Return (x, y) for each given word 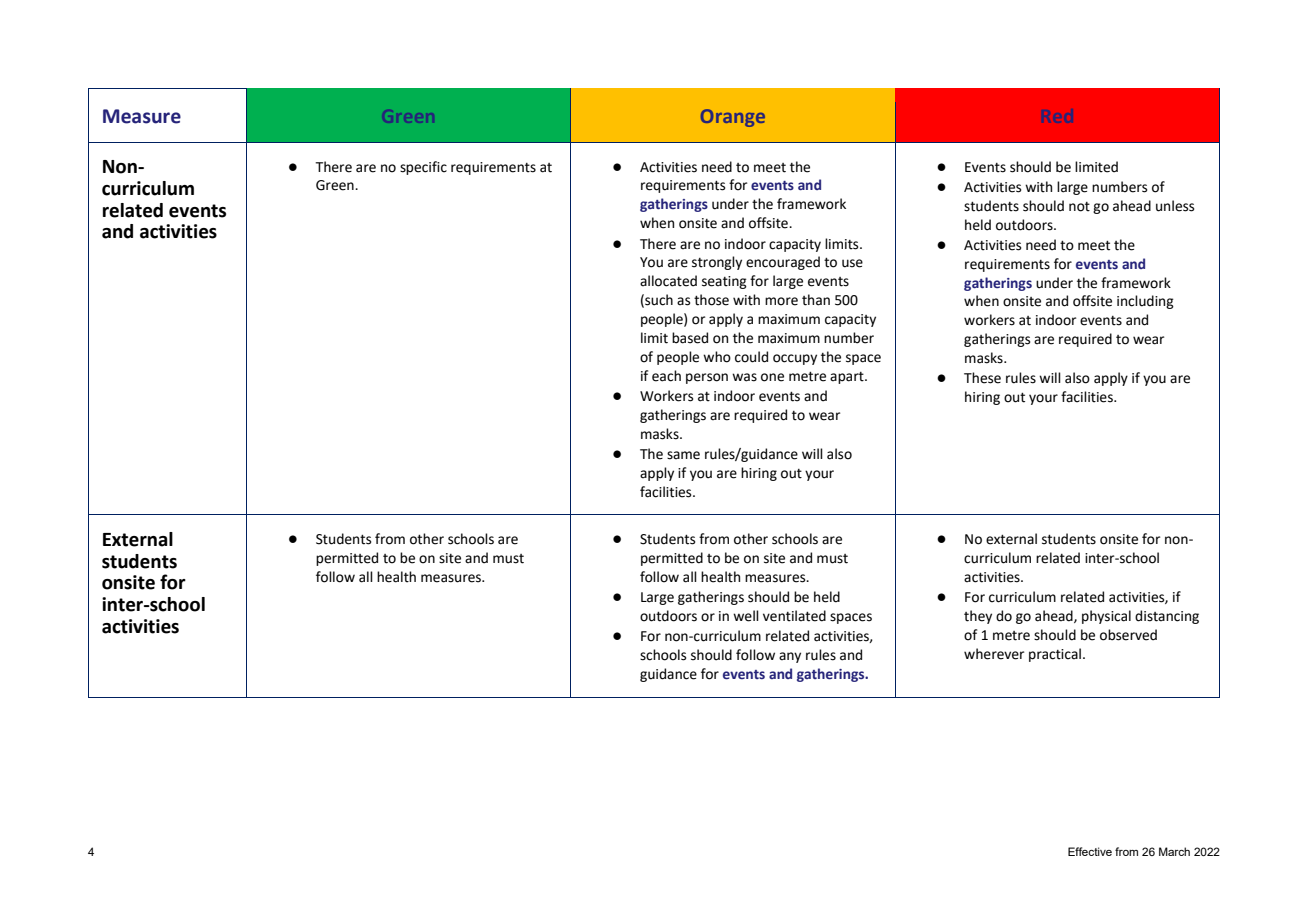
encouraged (783, 263)
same (683, 455)
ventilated (794, 616)
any (790, 657)
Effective (1090, 851)
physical (1106, 617)
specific (423, 168)
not (1079, 207)
